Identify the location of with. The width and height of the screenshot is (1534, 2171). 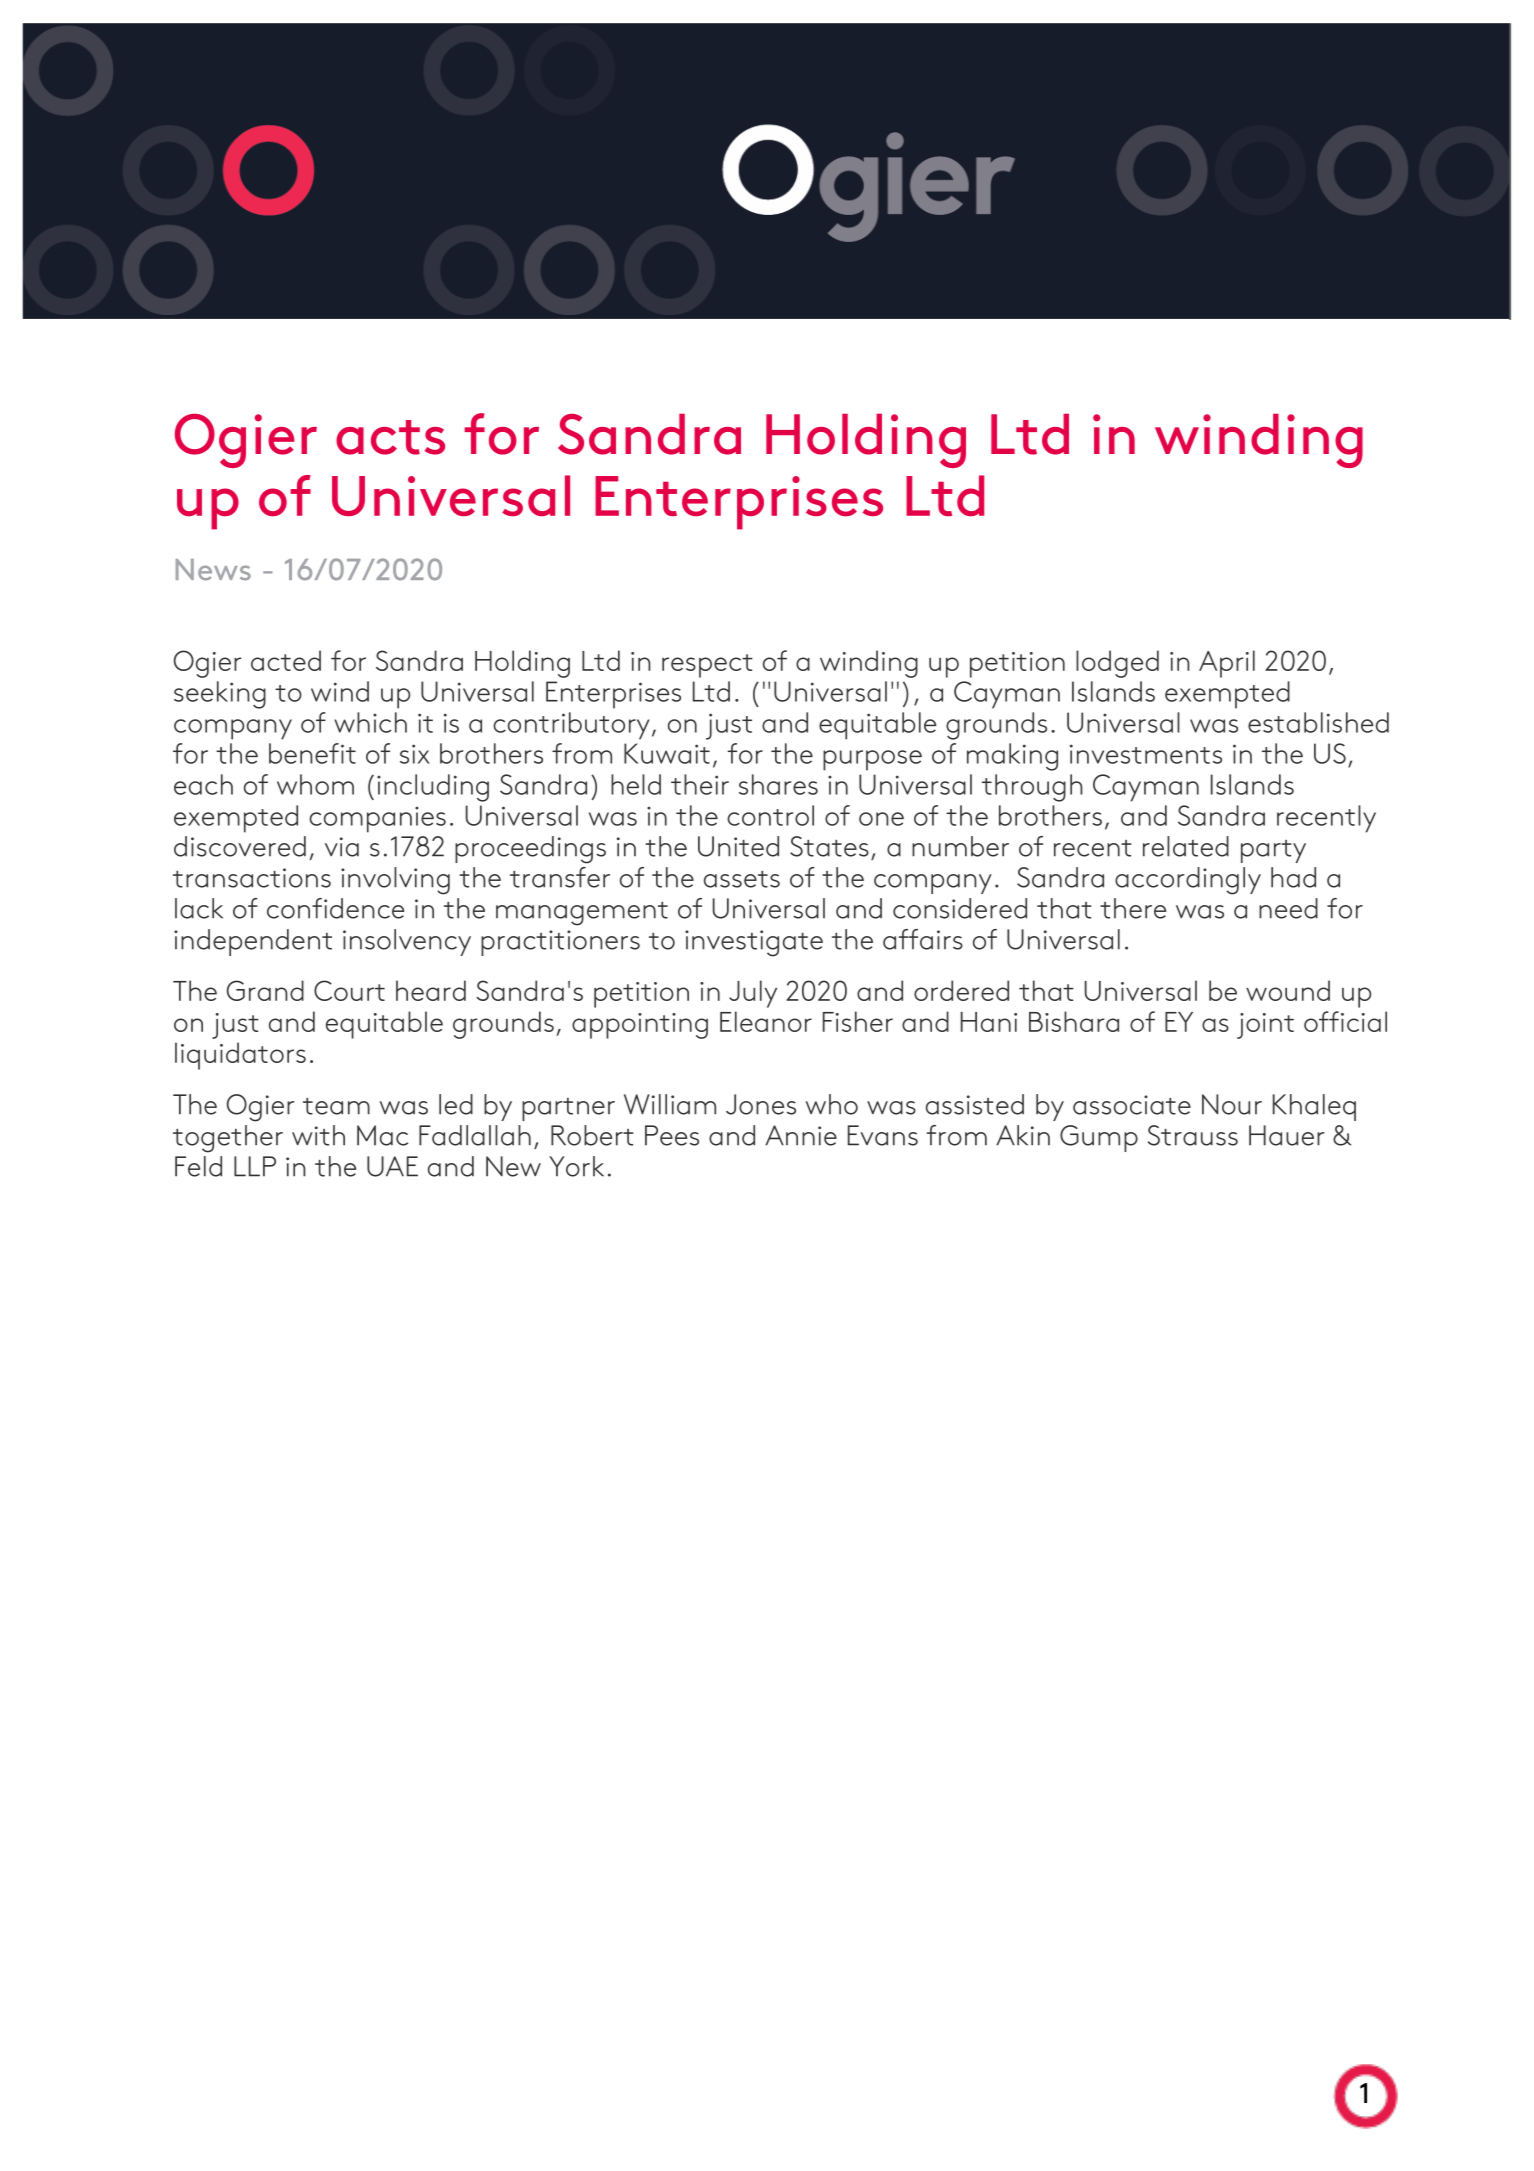
(318, 1135).
